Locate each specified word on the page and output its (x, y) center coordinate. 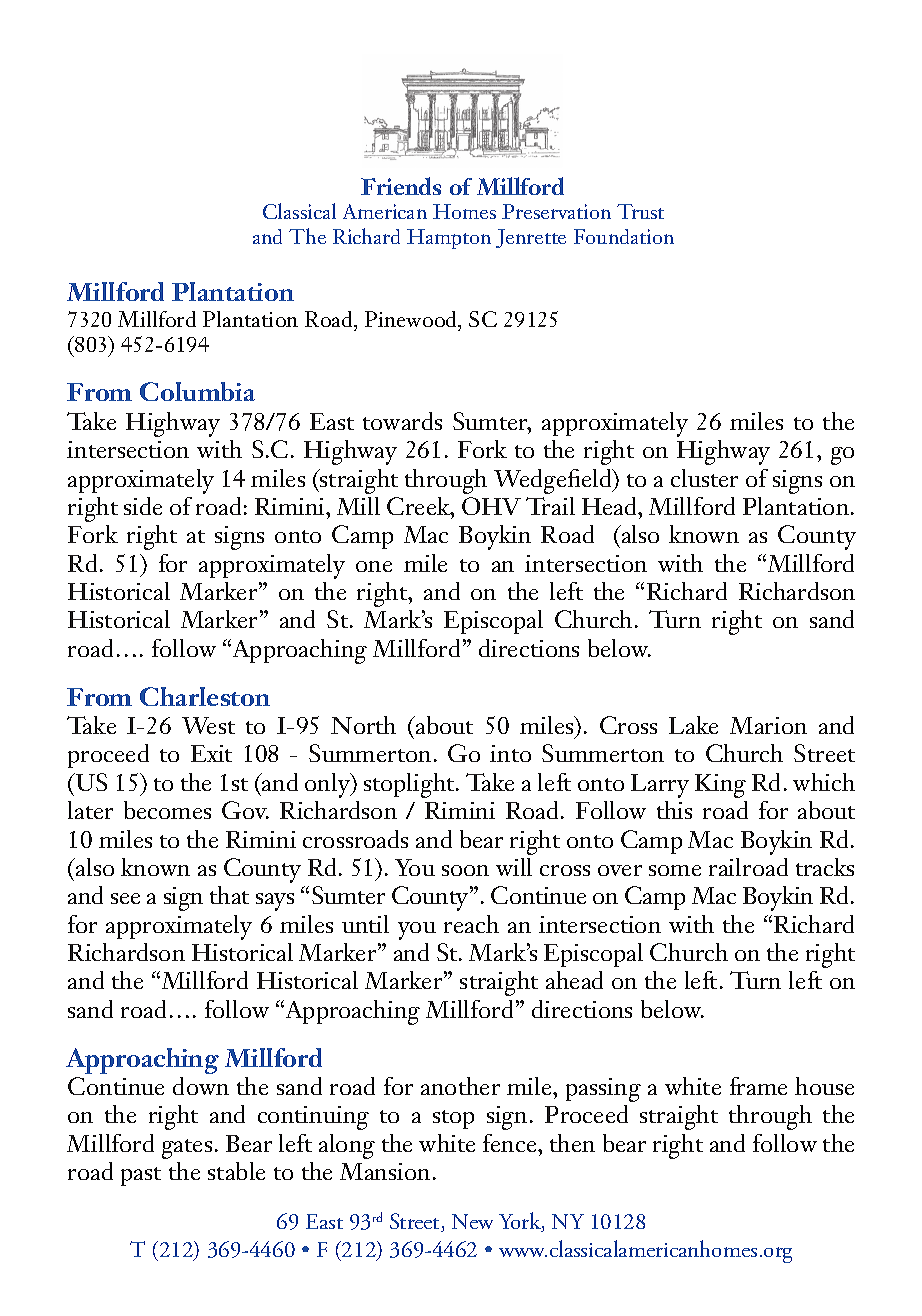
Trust (640, 211)
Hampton (449, 239)
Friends (401, 186)
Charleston (205, 696)
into (510, 753)
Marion (768, 725)
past (141, 1176)
